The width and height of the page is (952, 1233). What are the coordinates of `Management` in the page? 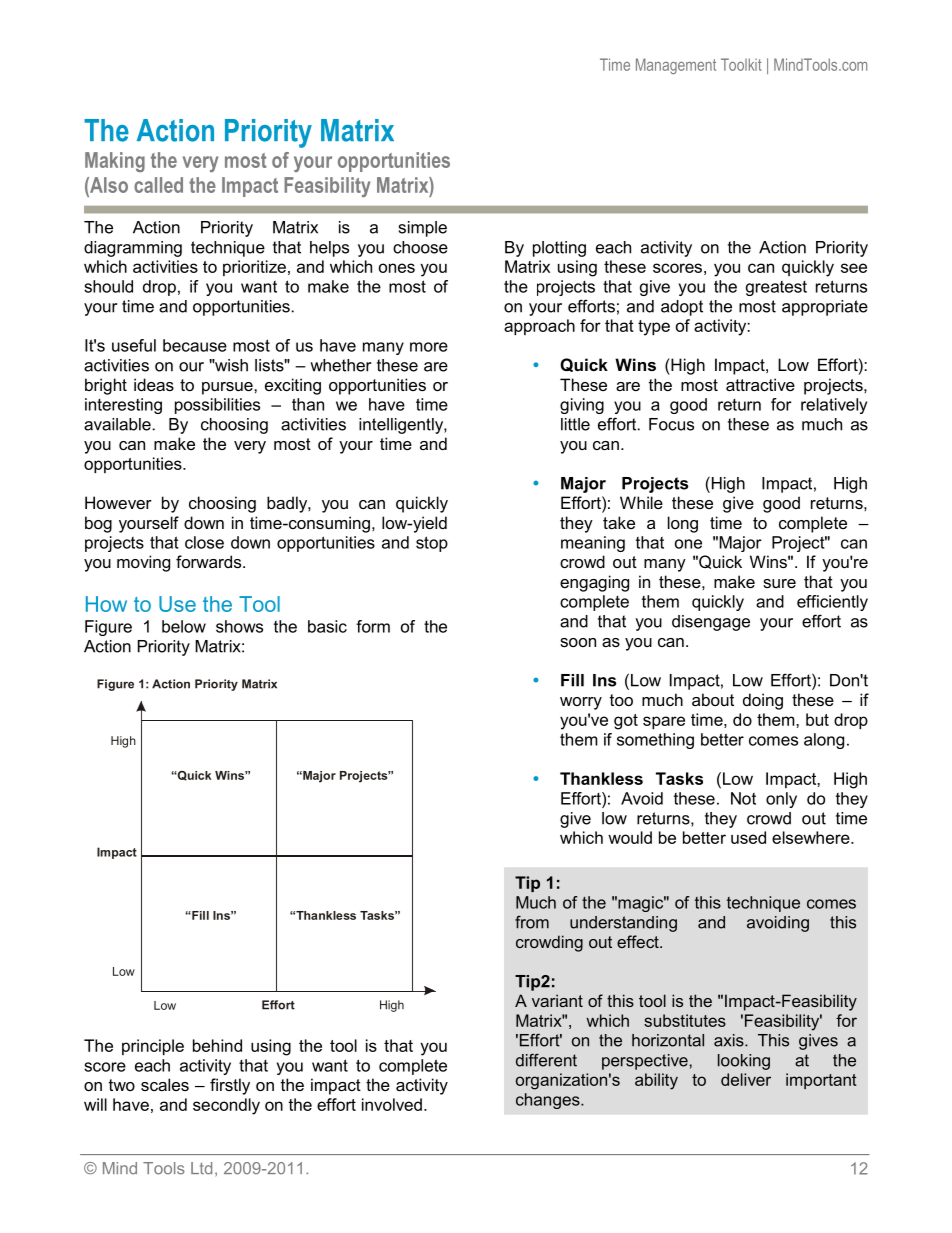 It's located at (676, 66).
